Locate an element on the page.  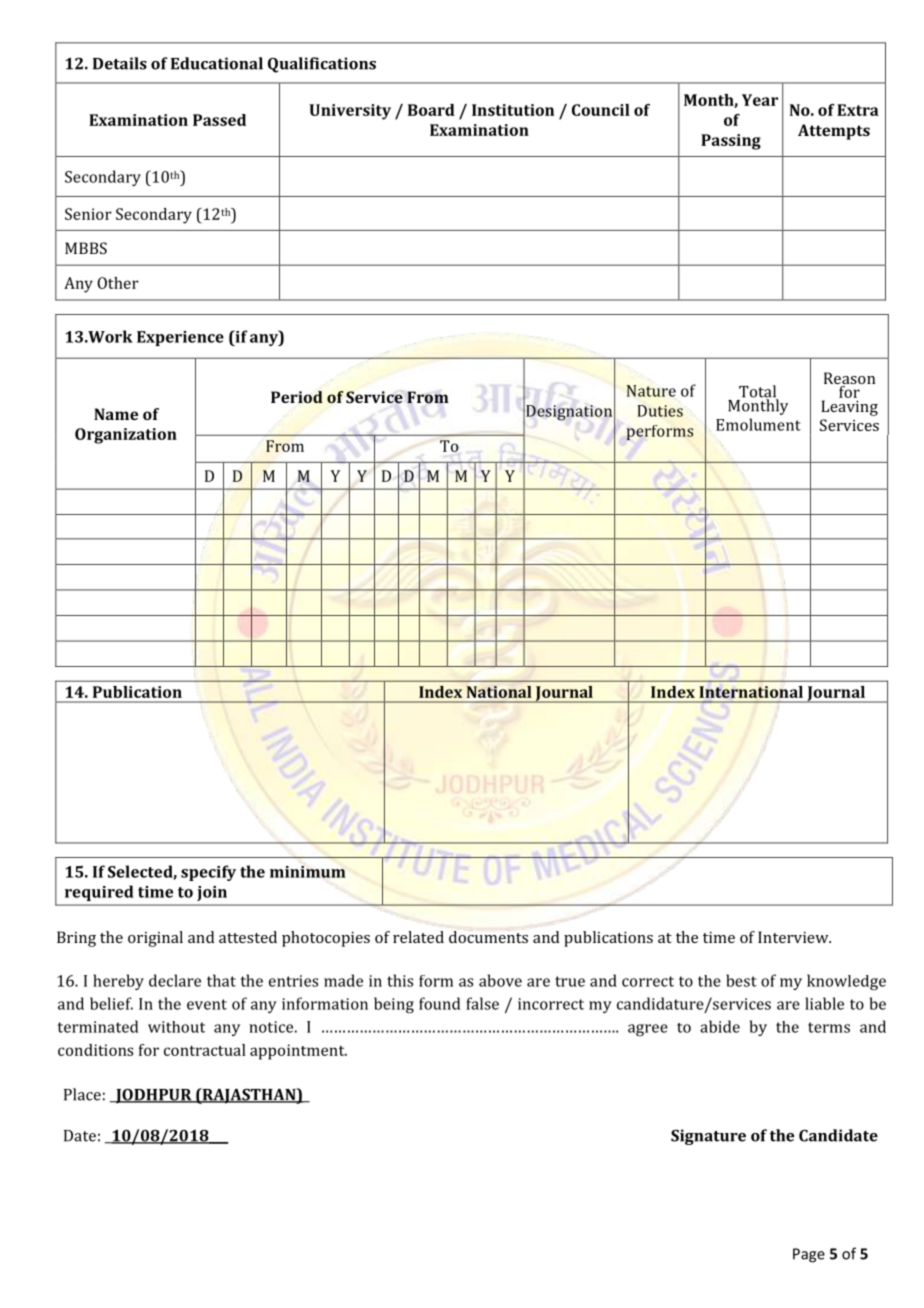
specify is located at coordinates (208, 873).
